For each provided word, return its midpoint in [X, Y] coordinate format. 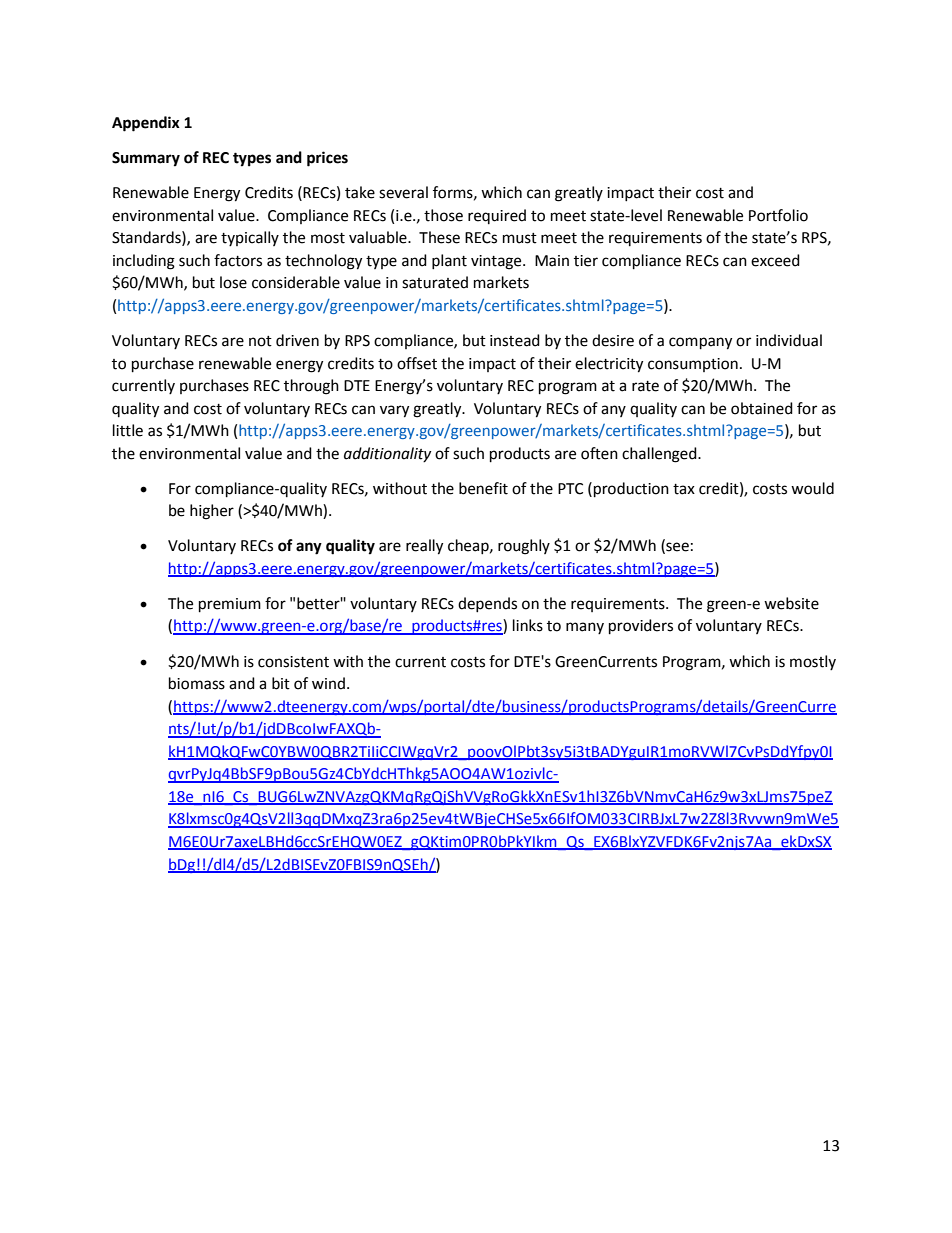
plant [449, 261]
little [128, 430]
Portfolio [778, 215]
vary [394, 411]
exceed [775, 260]
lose [233, 282]
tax [684, 489]
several [403, 192]
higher [212, 512]
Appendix [146, 124]
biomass [197, 683]
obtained [762, 408]
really [424, 547]
